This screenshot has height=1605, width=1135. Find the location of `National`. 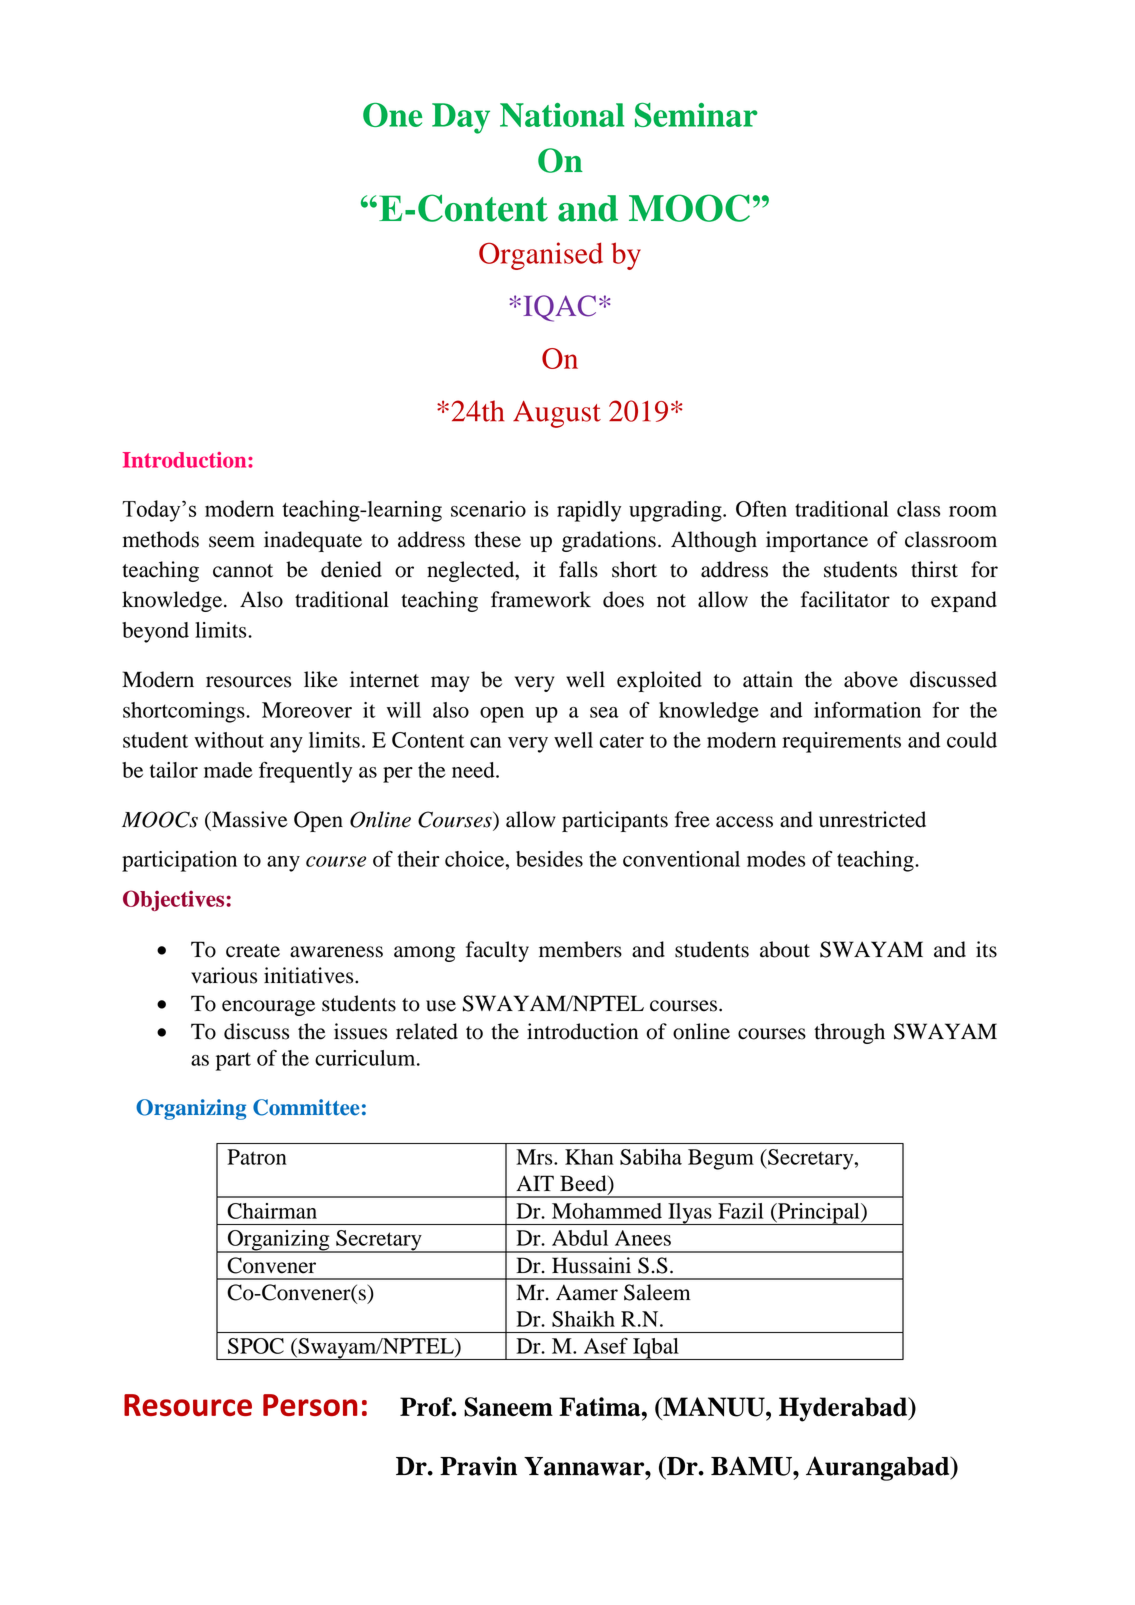

National is located at coordinates (562, 115).
